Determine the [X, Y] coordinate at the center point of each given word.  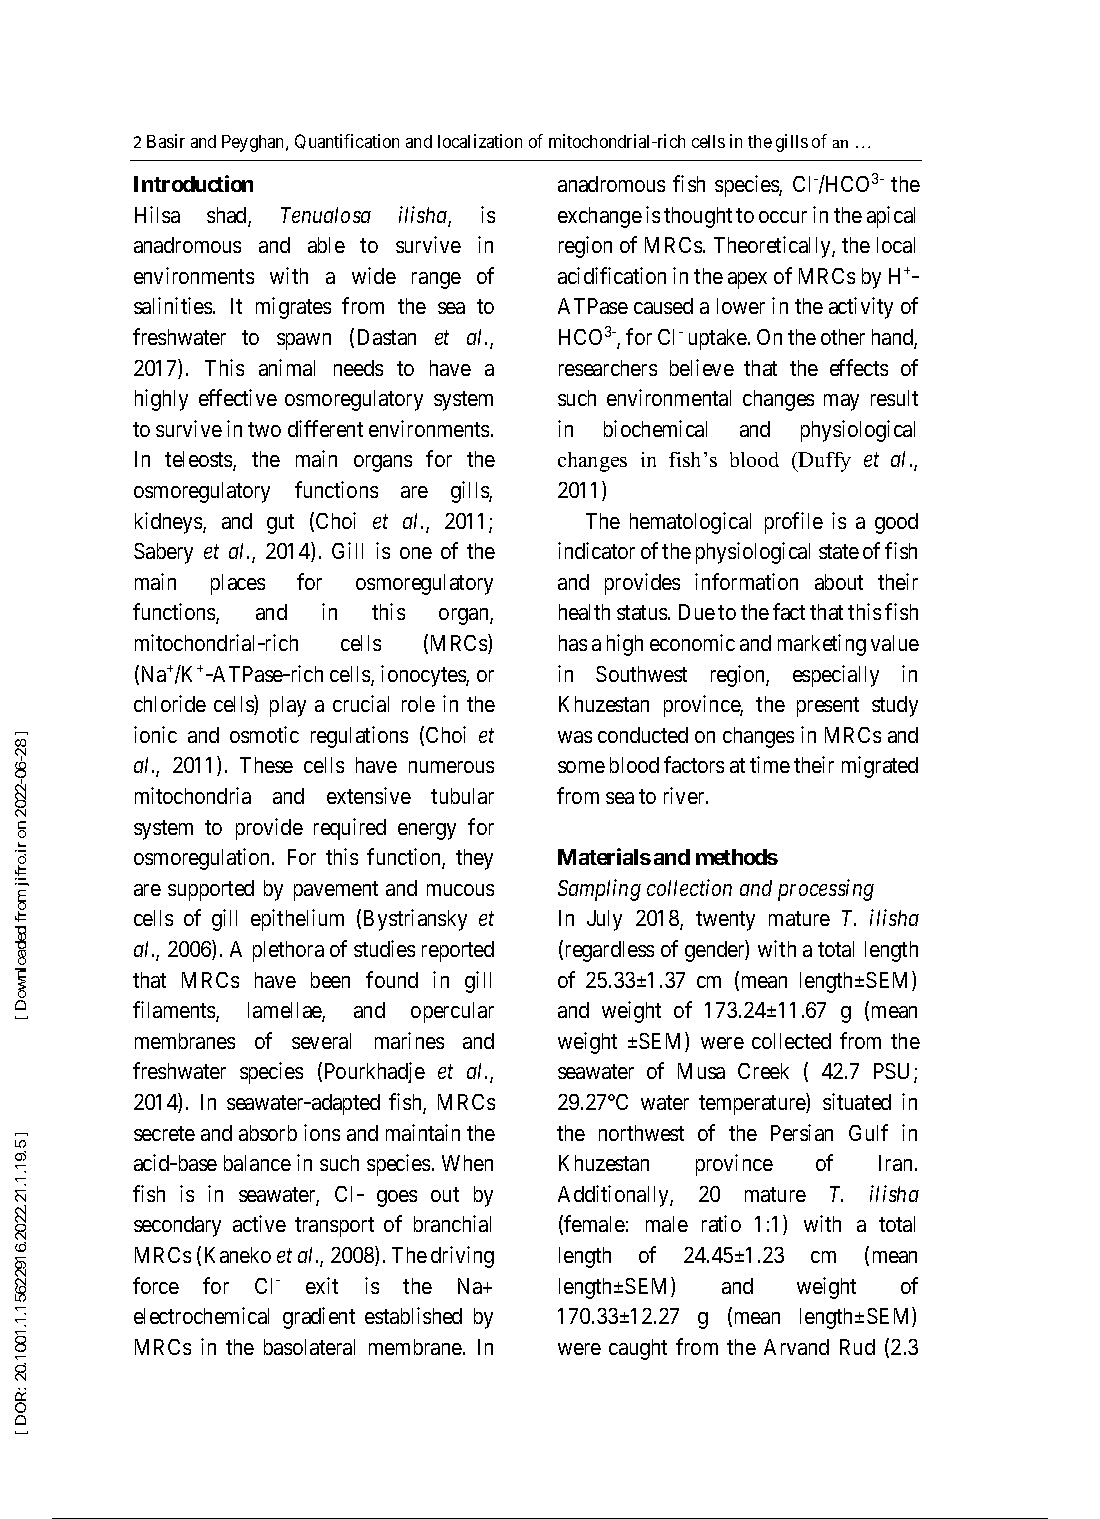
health [584, 612]
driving [462, 1257]
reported [458, 951]
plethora [288, 951]
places [238, 584]
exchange [600, 217]
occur [783, 217]
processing [826, 890]
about [839, 582]
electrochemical [201, 1315]
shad [228, 216]
